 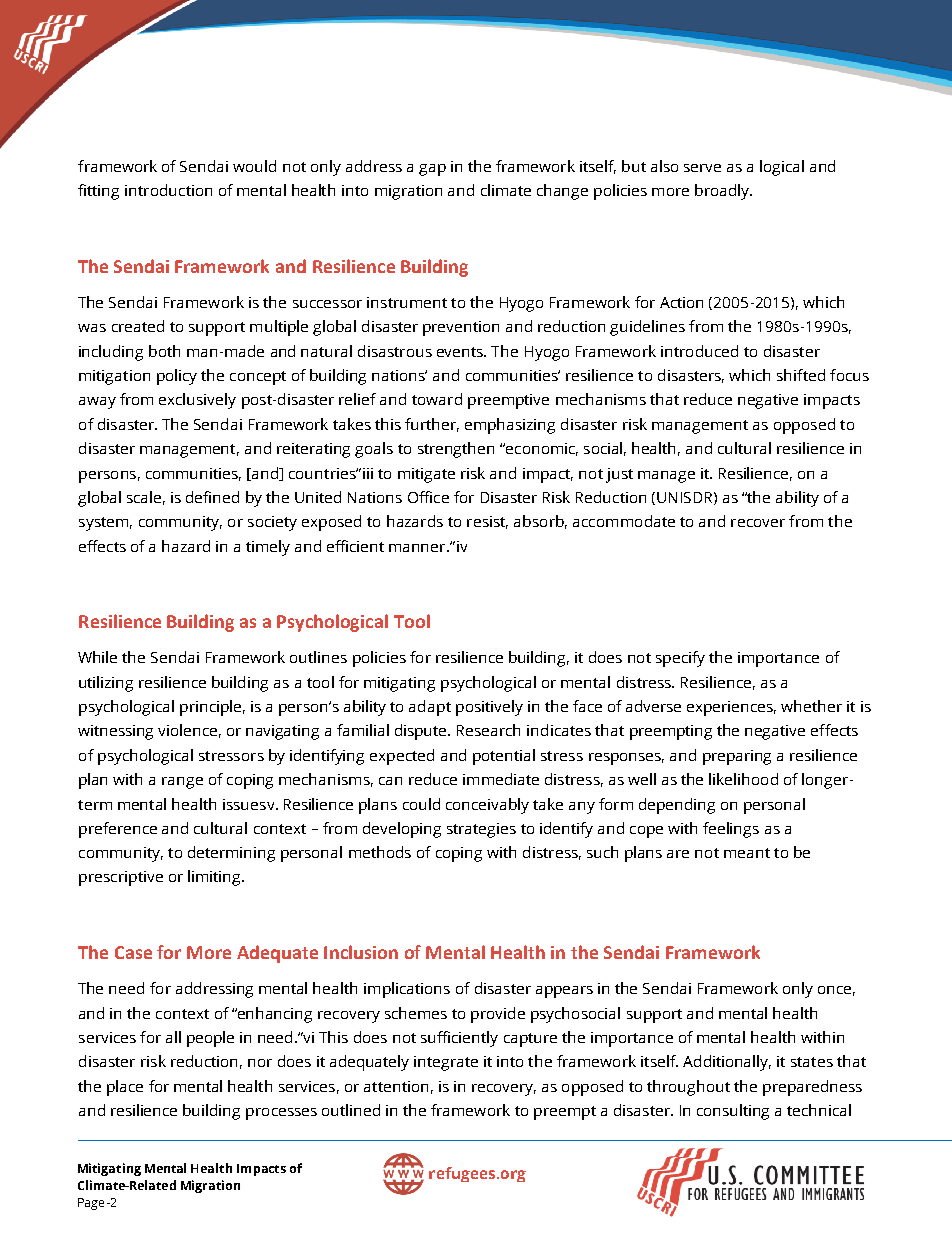 I want to click on accommodate, so click(x=624, y=521).
